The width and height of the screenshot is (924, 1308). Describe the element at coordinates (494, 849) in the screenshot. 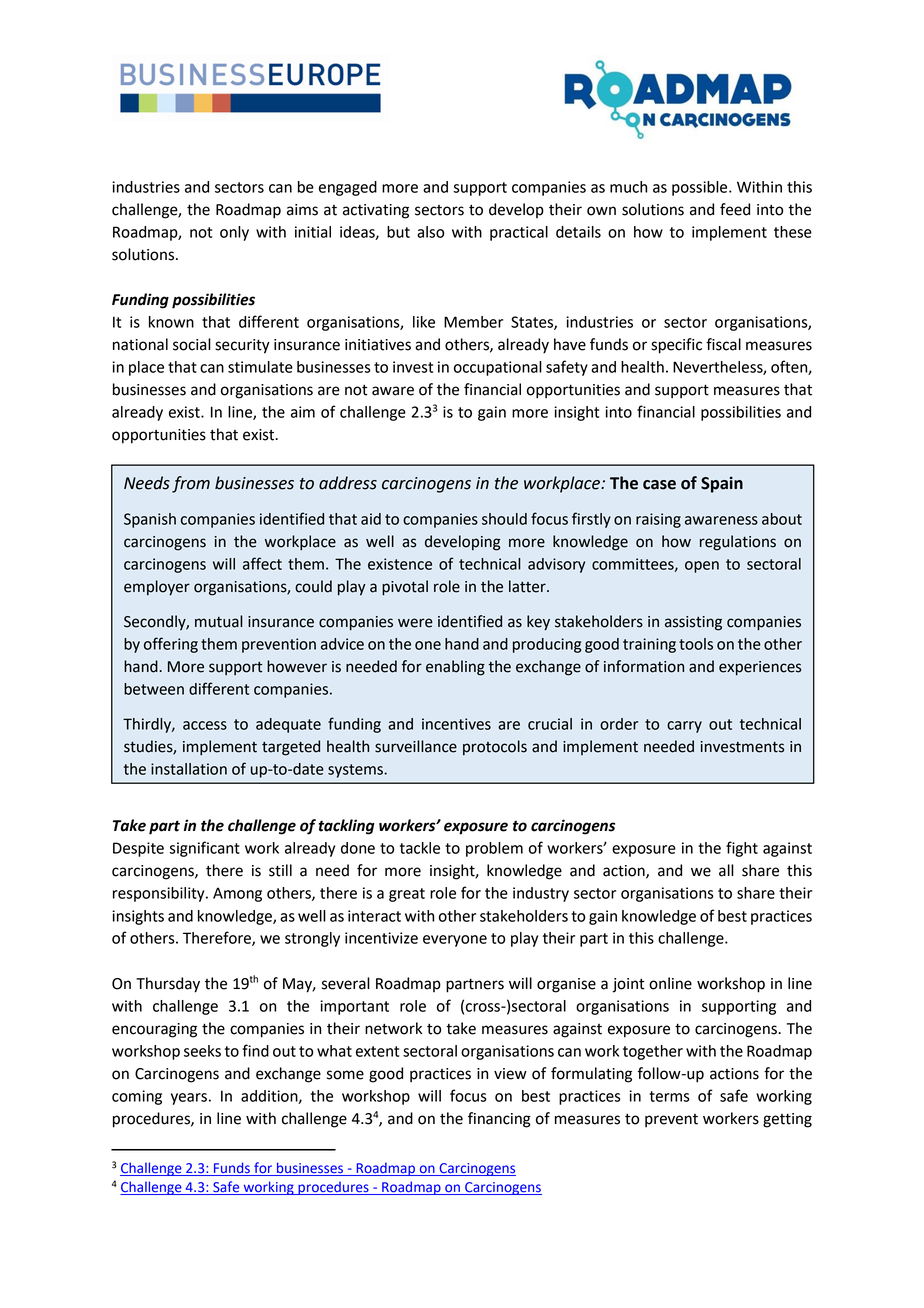

I see `problem` at that location.
